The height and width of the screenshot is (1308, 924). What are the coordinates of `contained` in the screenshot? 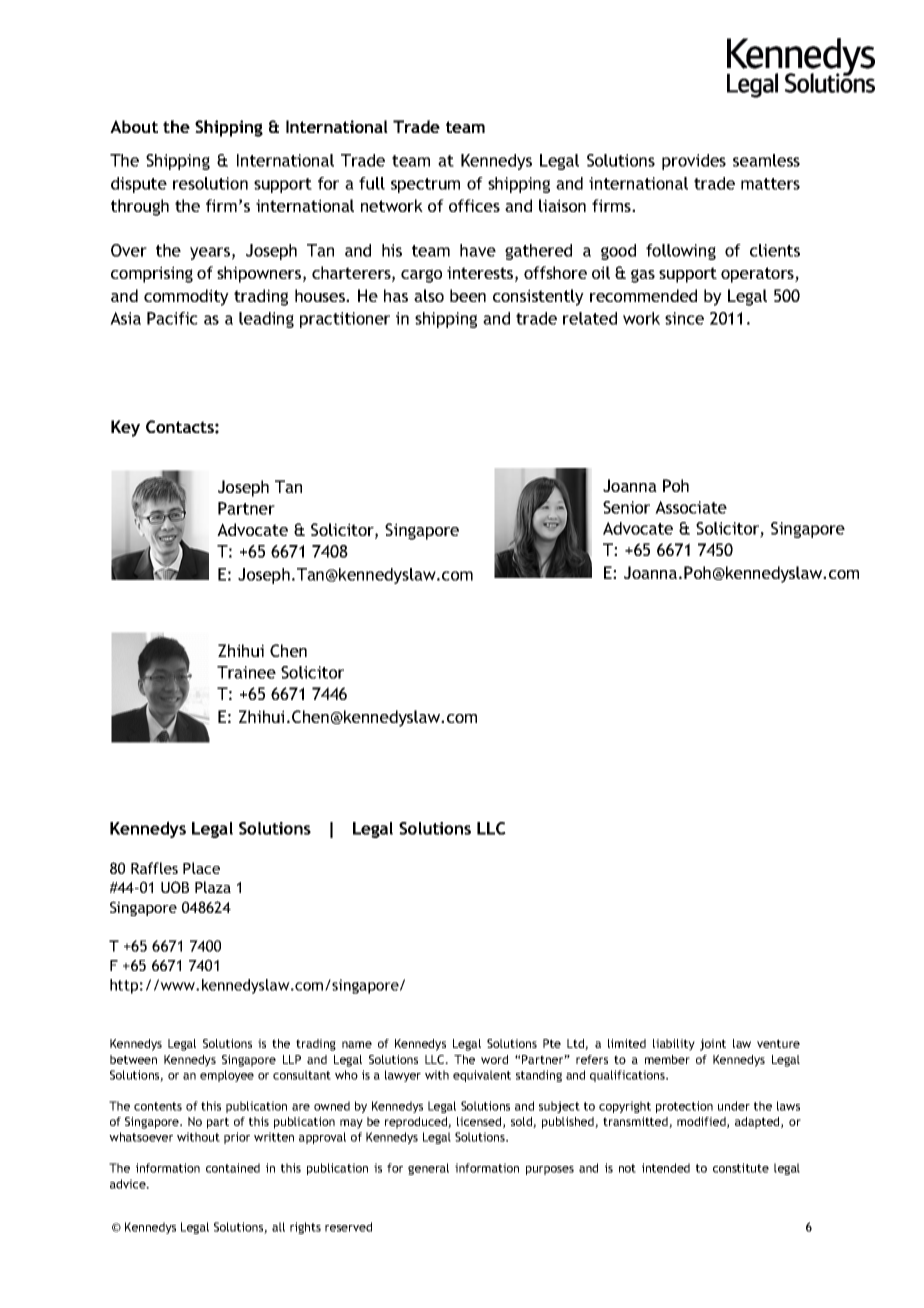 It's located at (233, 1168).
